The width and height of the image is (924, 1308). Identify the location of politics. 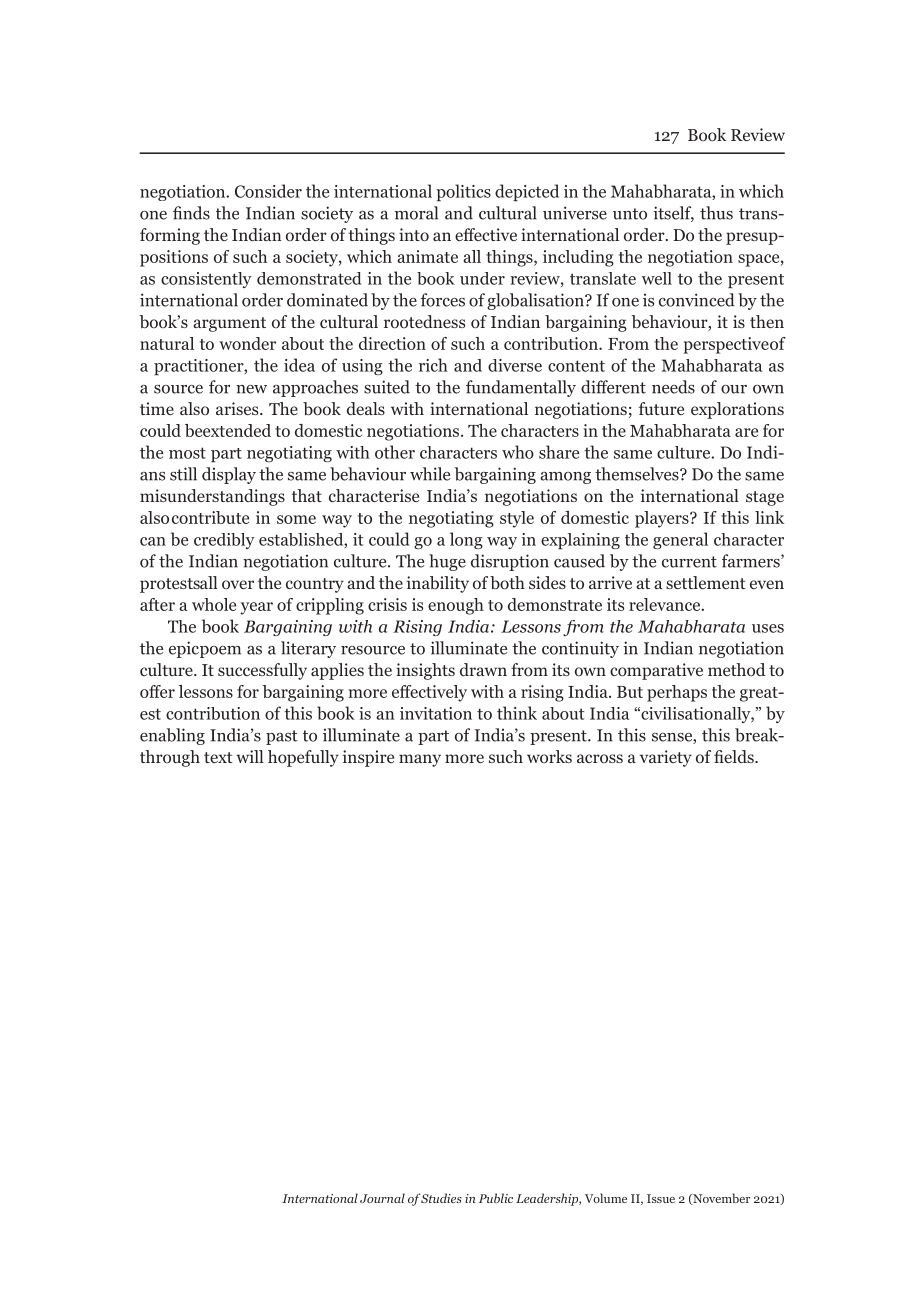
(463, 192).
